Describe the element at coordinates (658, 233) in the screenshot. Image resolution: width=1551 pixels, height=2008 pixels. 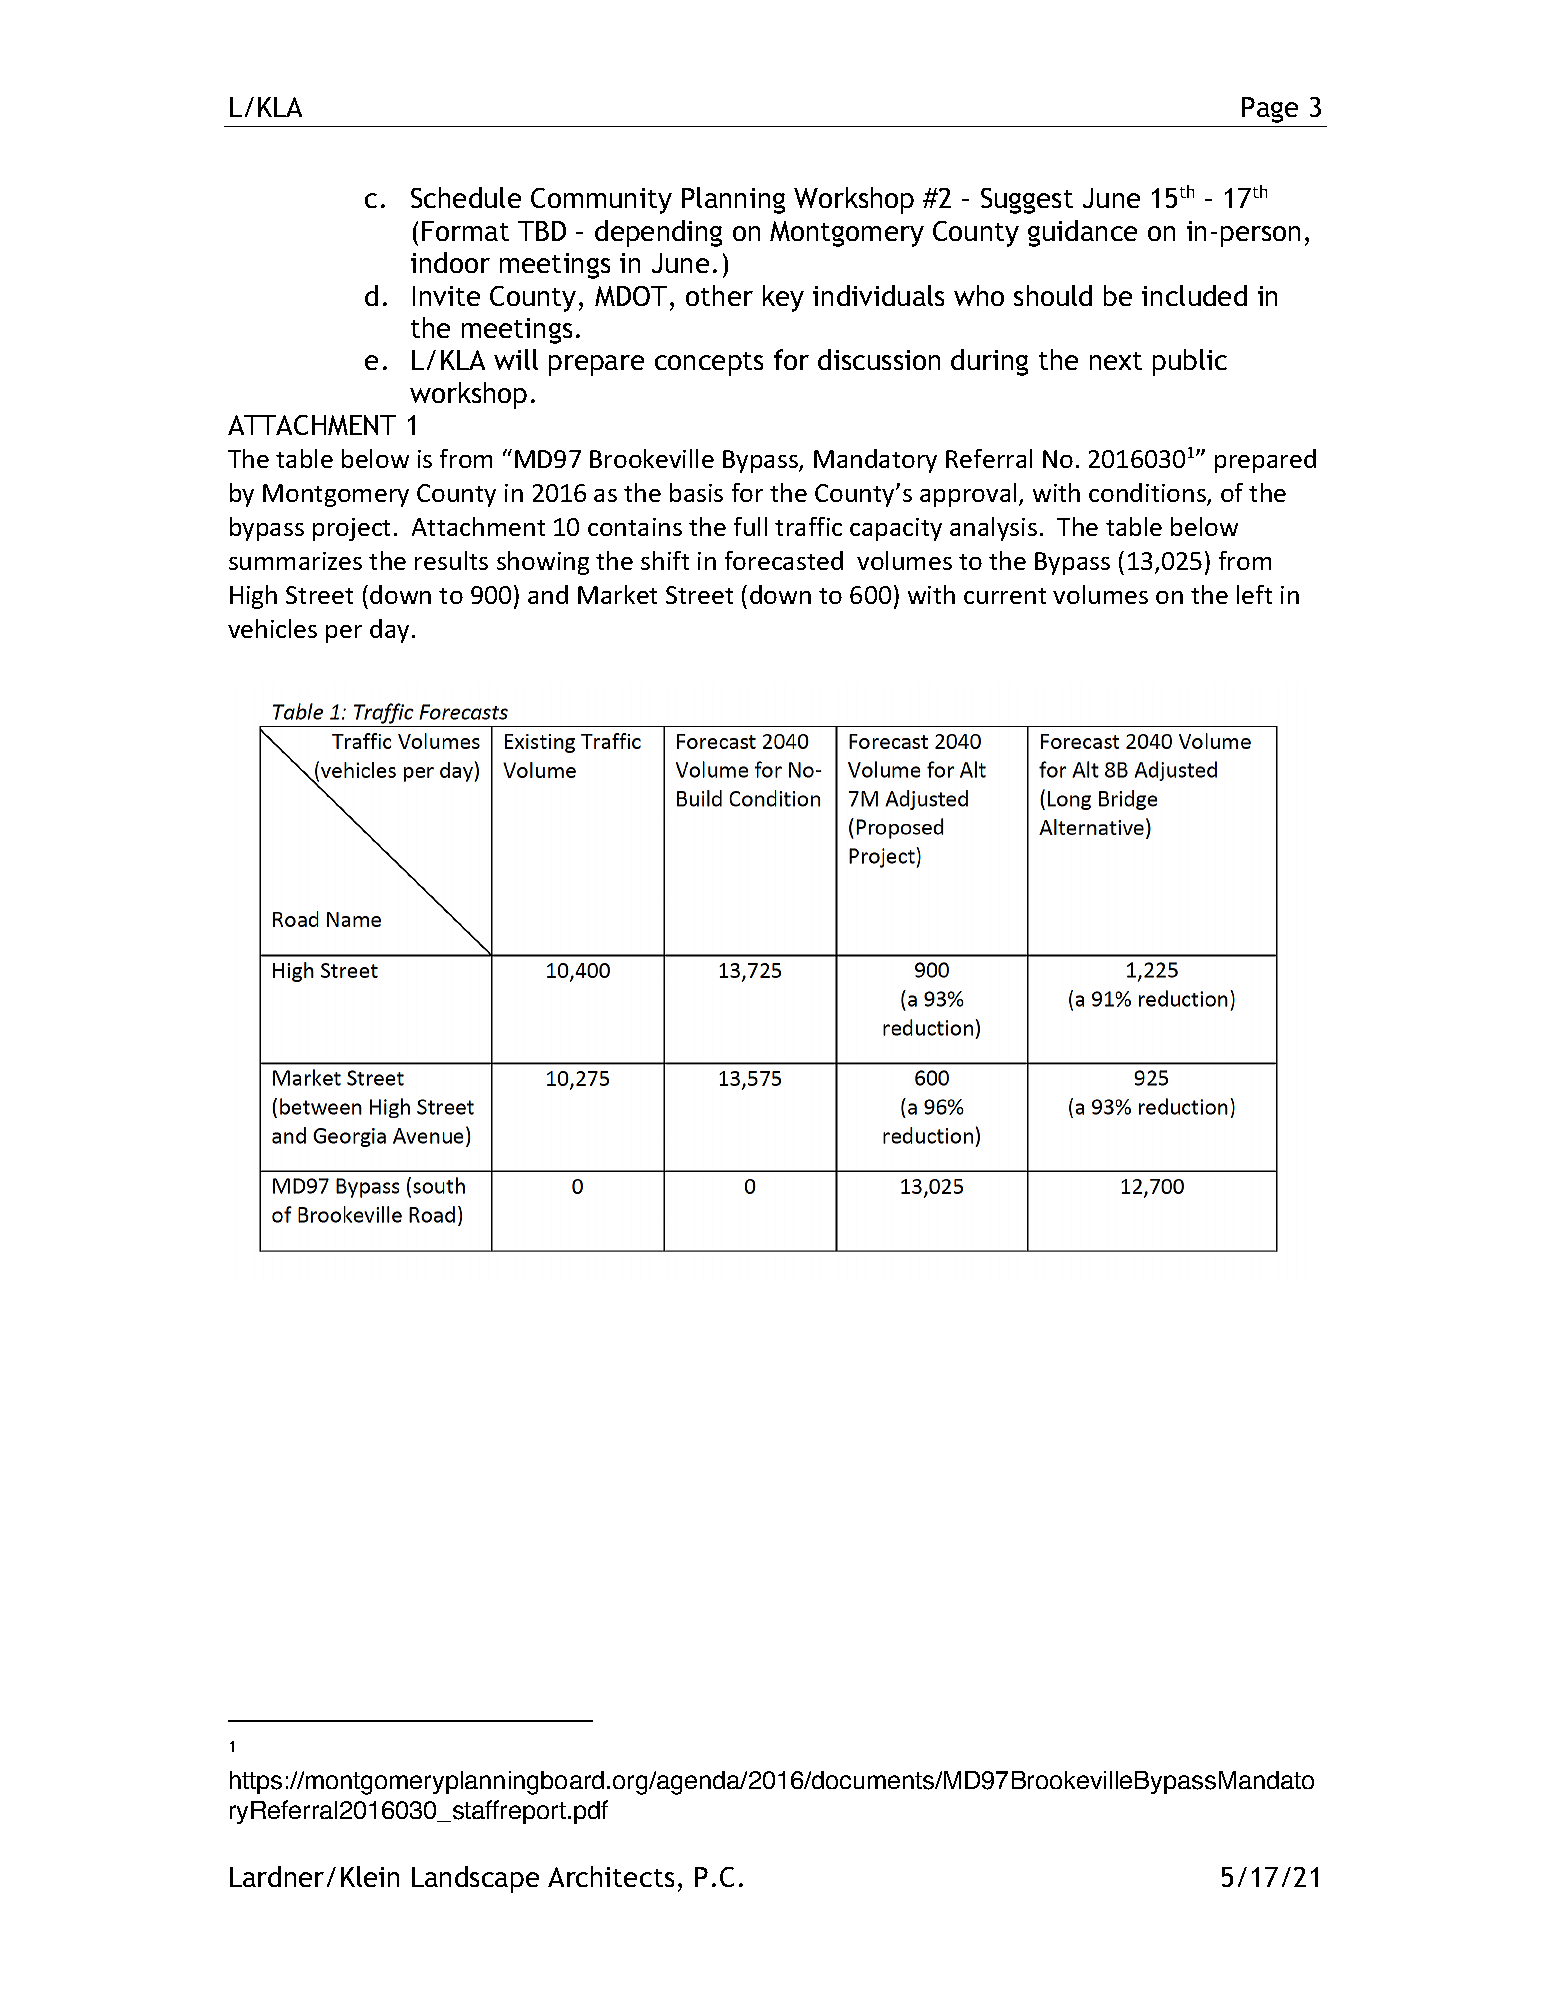
I see `depending` at that location.
